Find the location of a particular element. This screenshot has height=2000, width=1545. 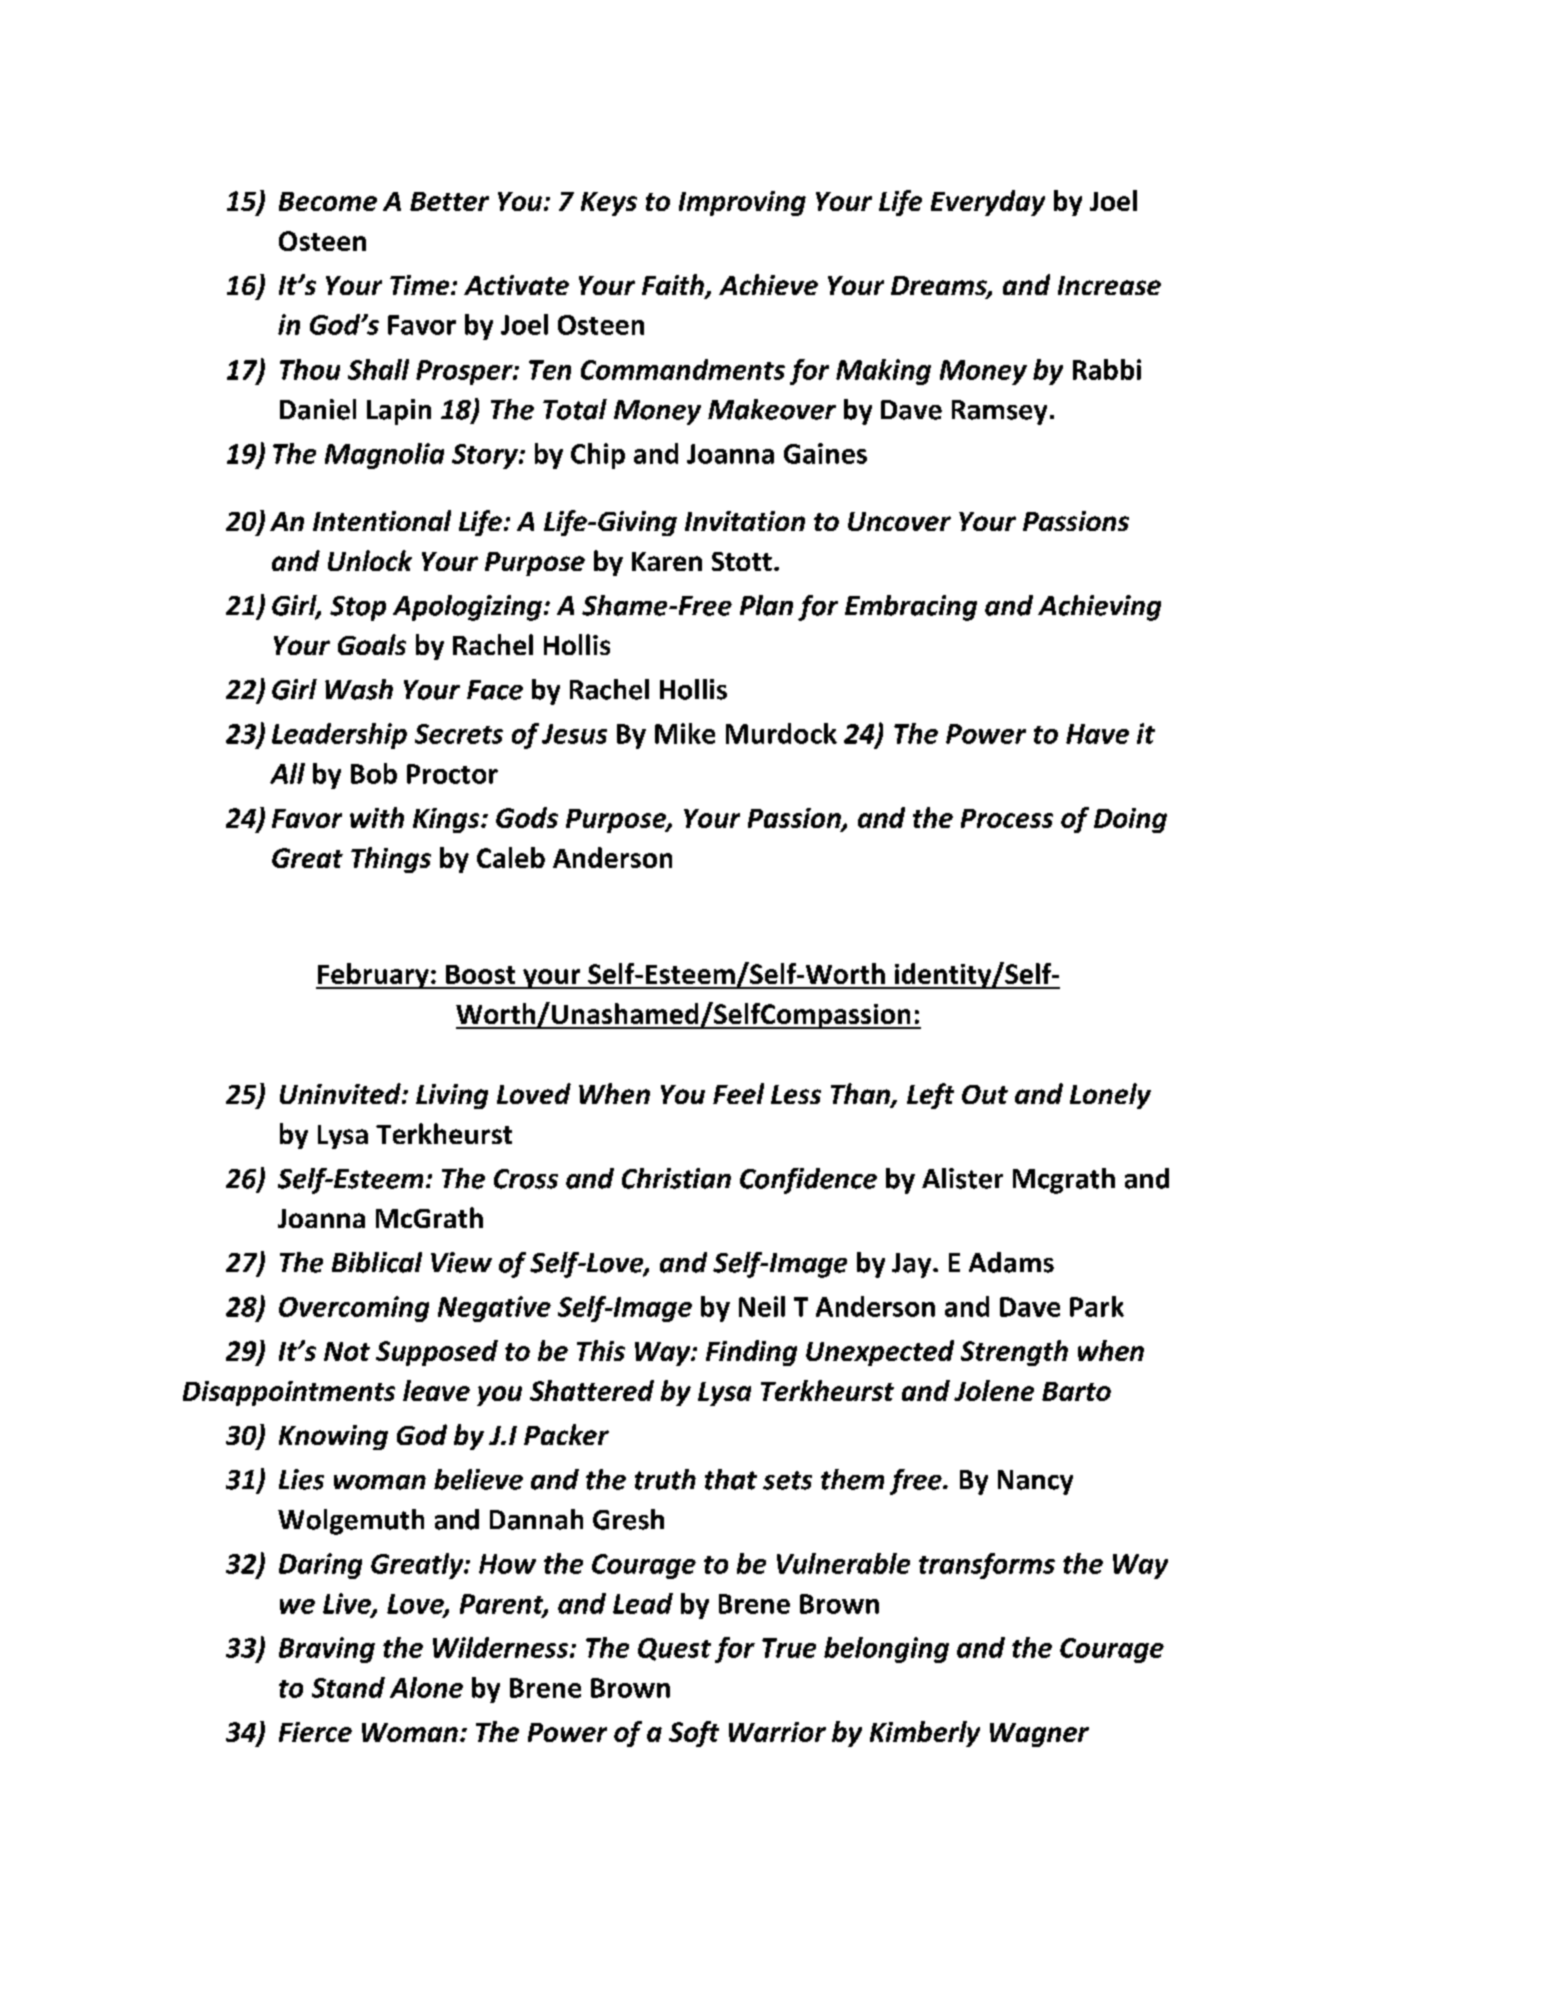

Adams is located at coordinates (1011, 1262).
